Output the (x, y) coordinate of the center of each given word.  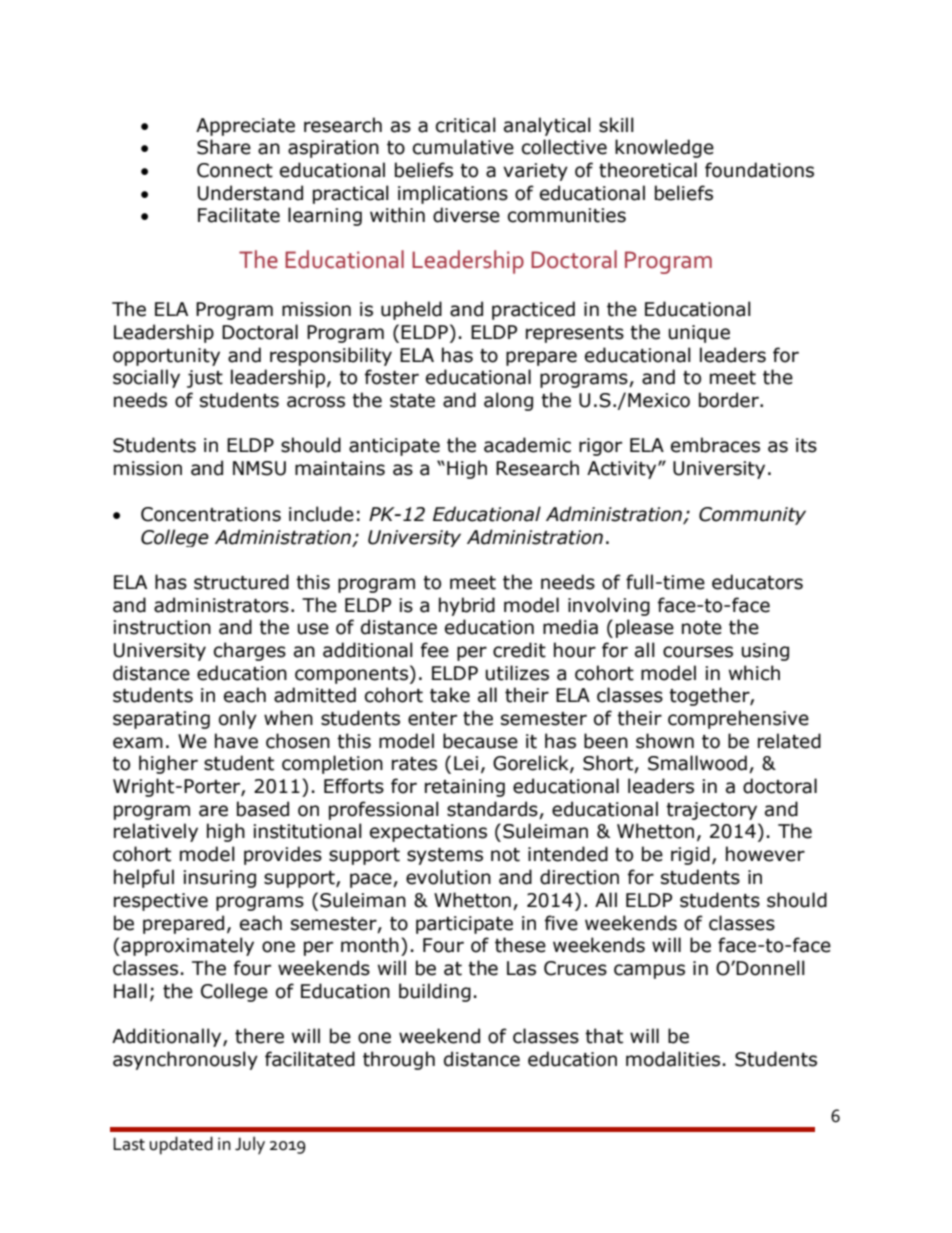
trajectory (711, 811)
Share (224, 147)
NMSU (259, 468)
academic (527, 445)
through (399, 1060)
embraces (715, 445)
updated (181, 1145)
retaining (465, 788)
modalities (673, 1059)
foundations (759, 170)
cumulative (463, 147)
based (263, 809)
